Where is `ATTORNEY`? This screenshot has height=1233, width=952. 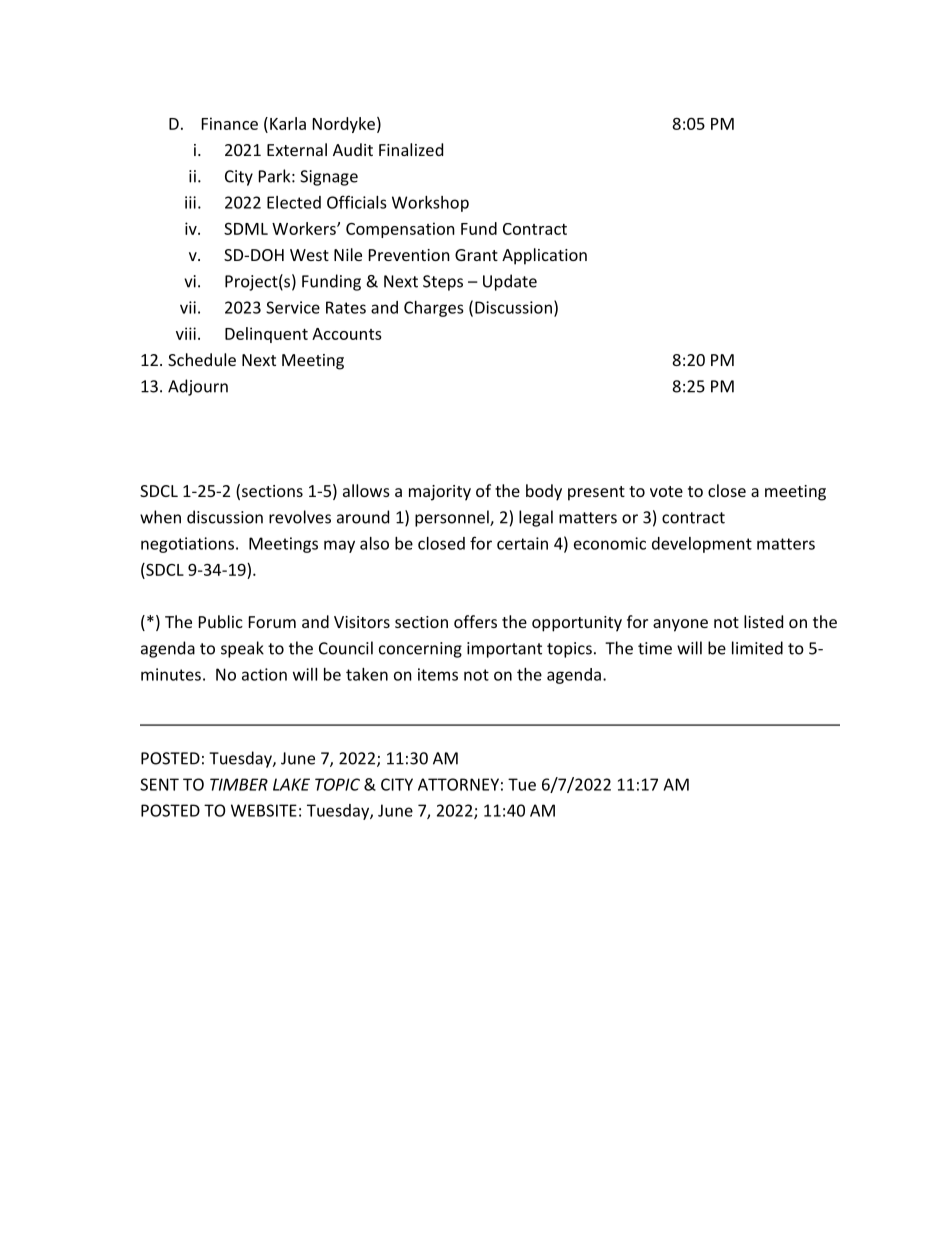
ATTORNEY is located at coordinates (458, 784).
